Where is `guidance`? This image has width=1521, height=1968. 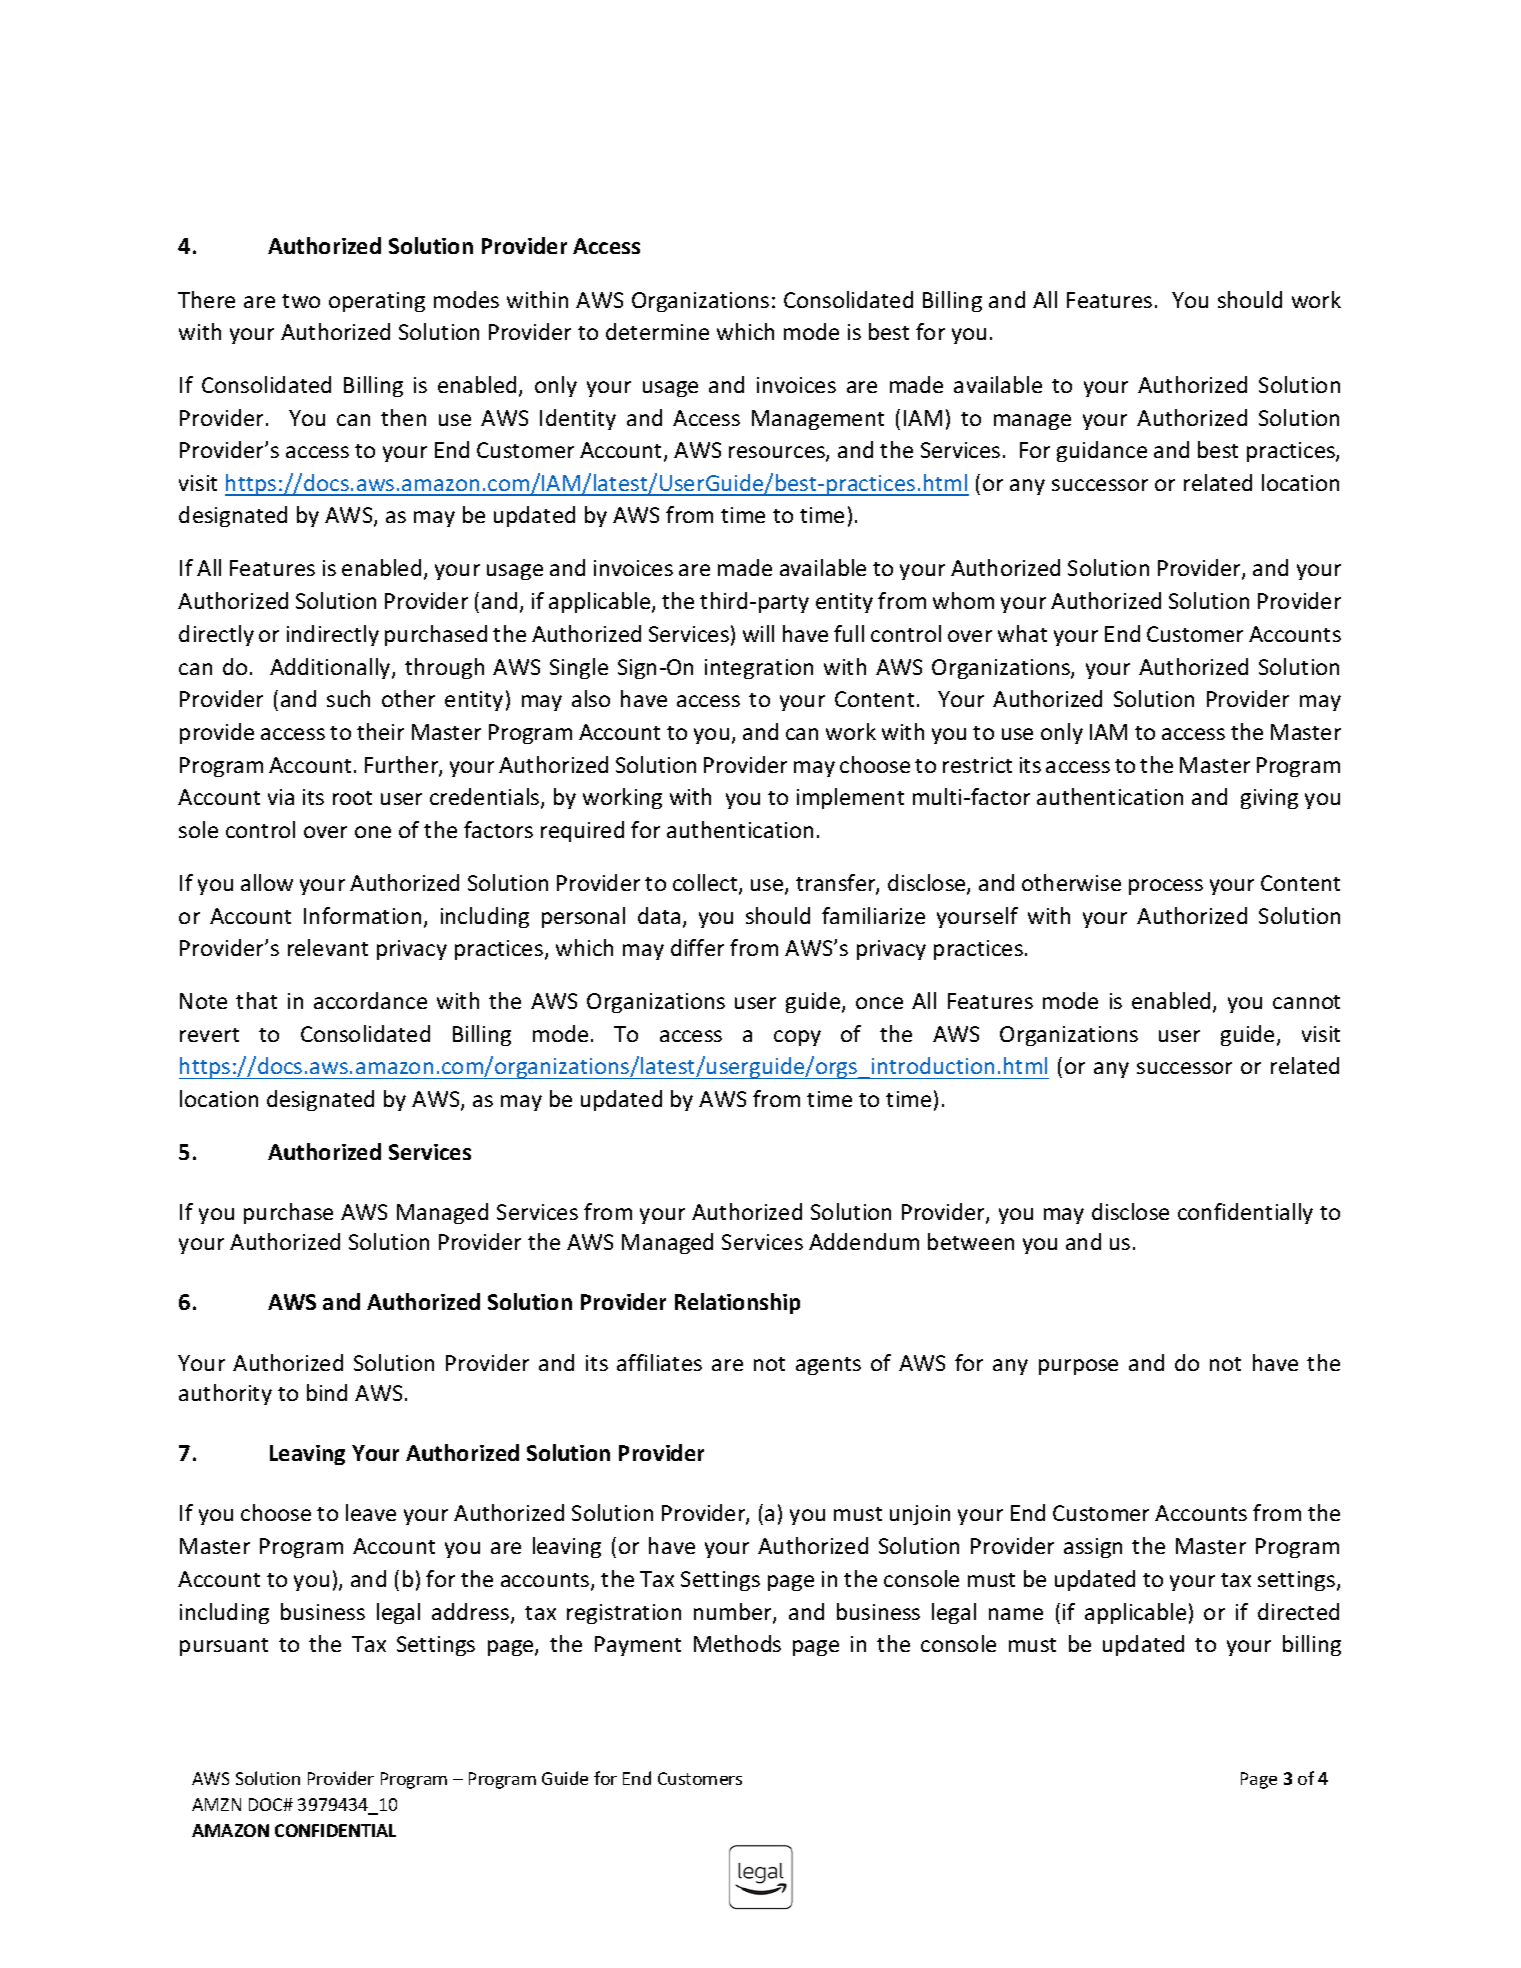
guidance is located at coordinates (1102, 451).
